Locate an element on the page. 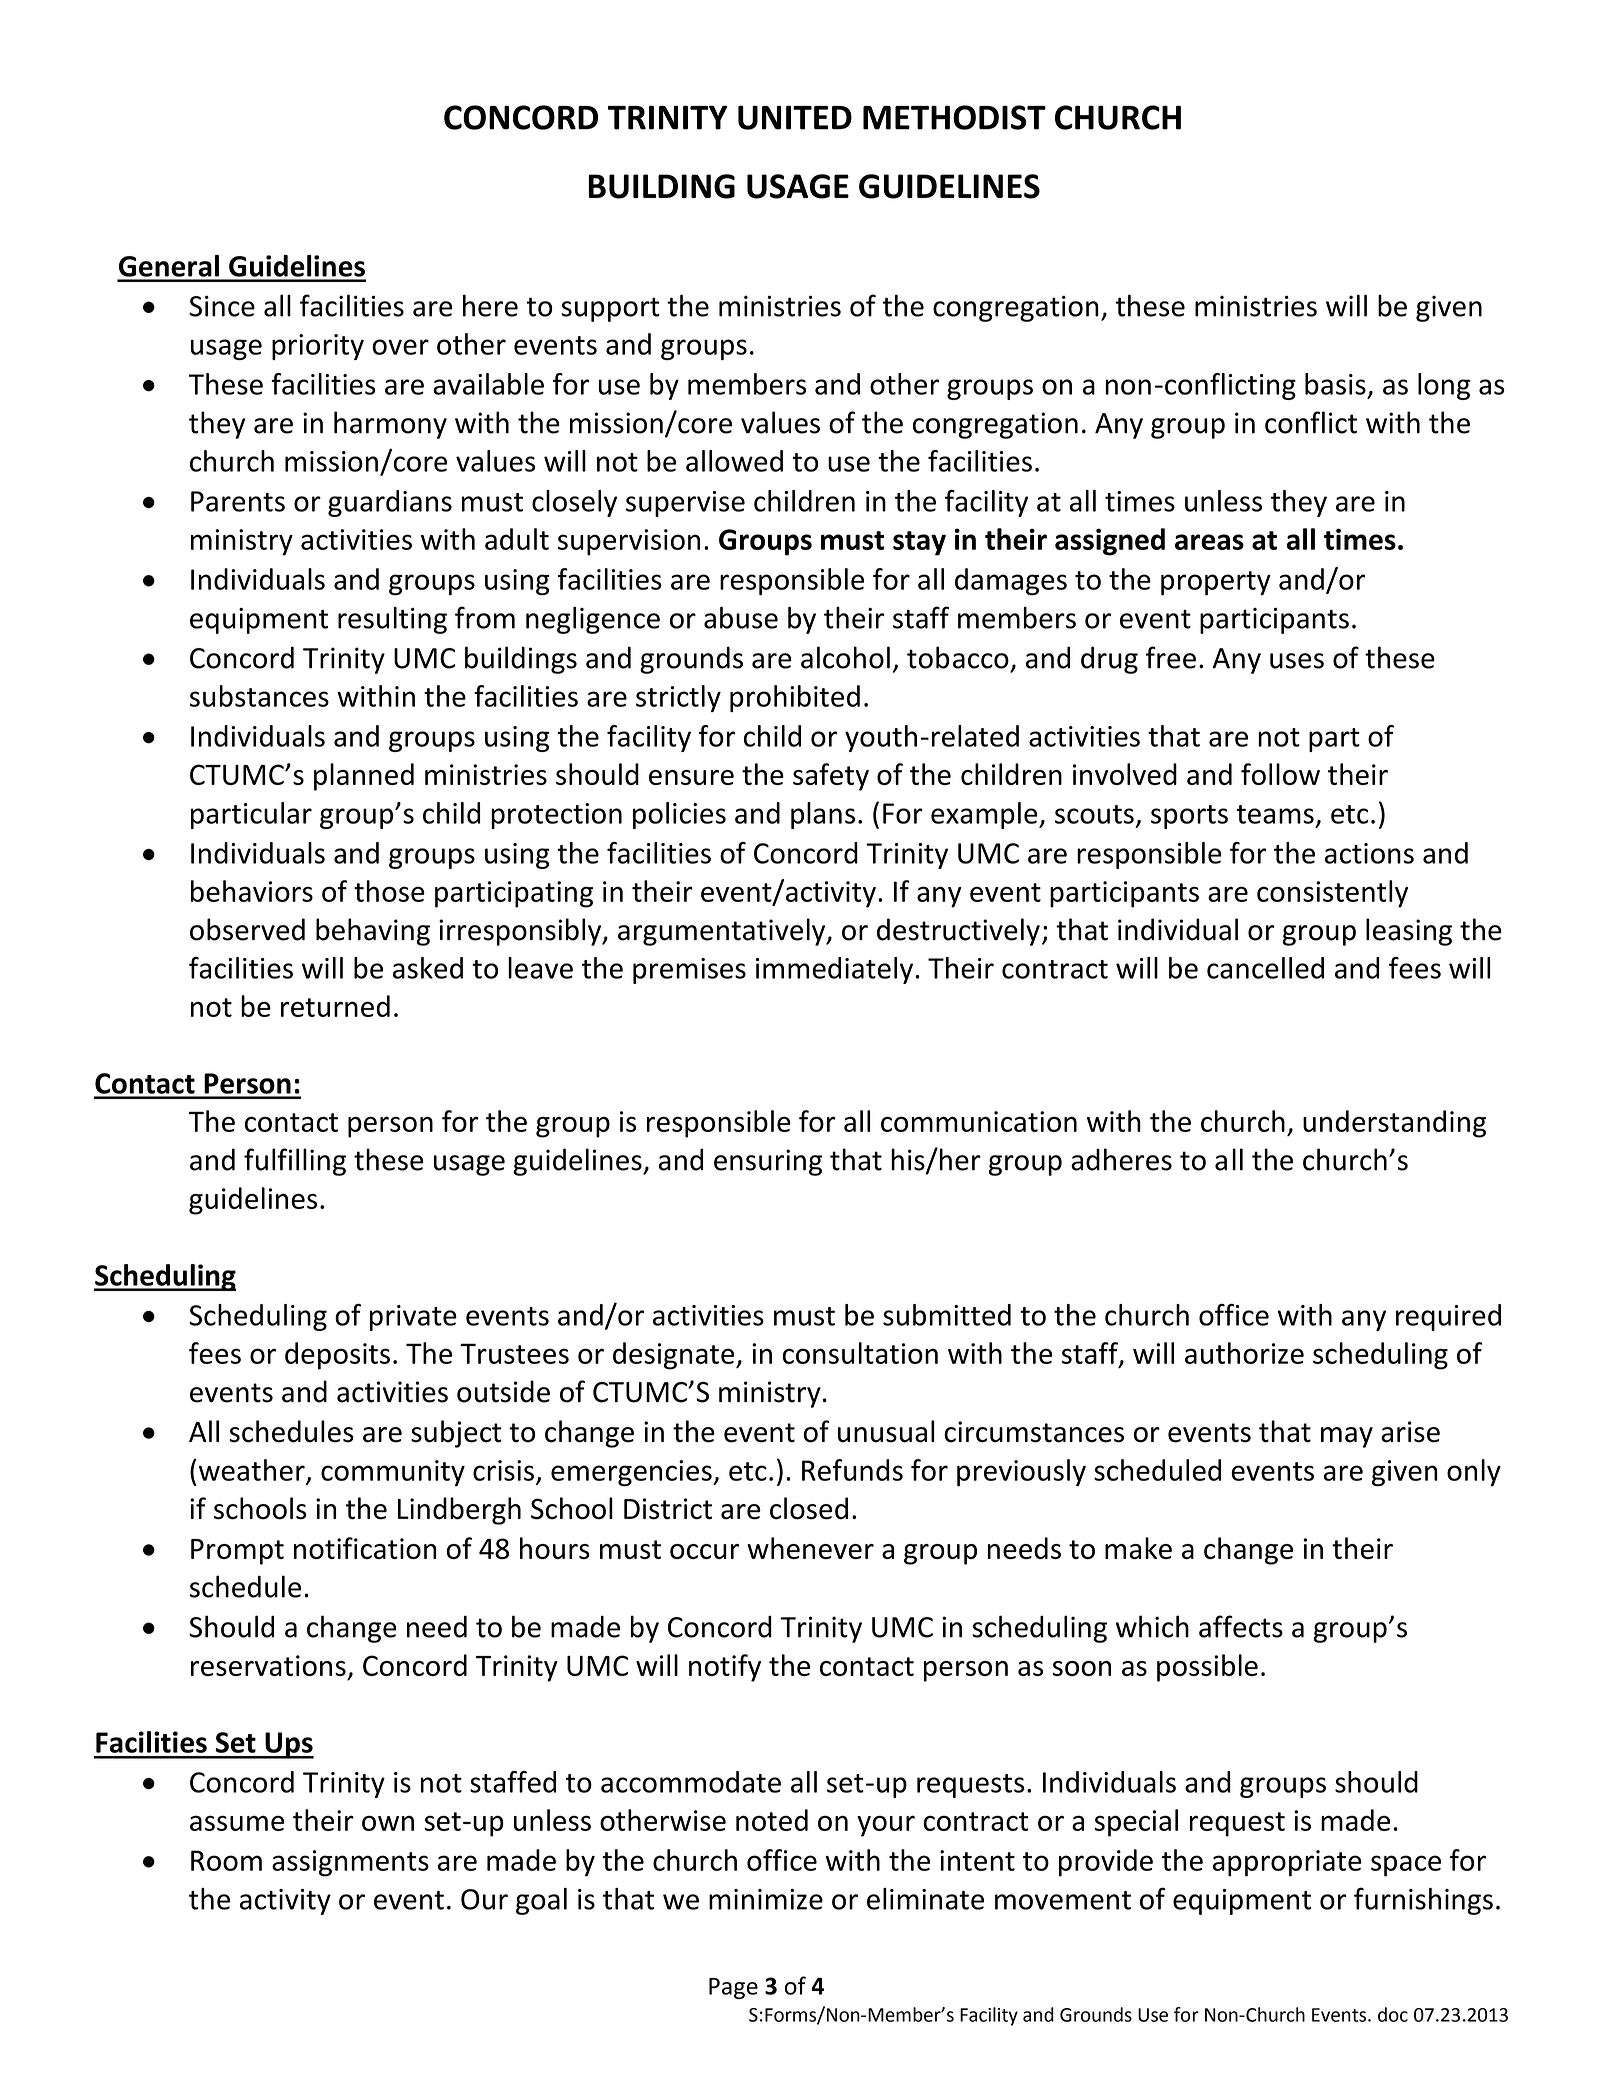 Image resolution: width=1603 pixels, height=2074 pixels. notification is located at coordinates (365, 1548).
